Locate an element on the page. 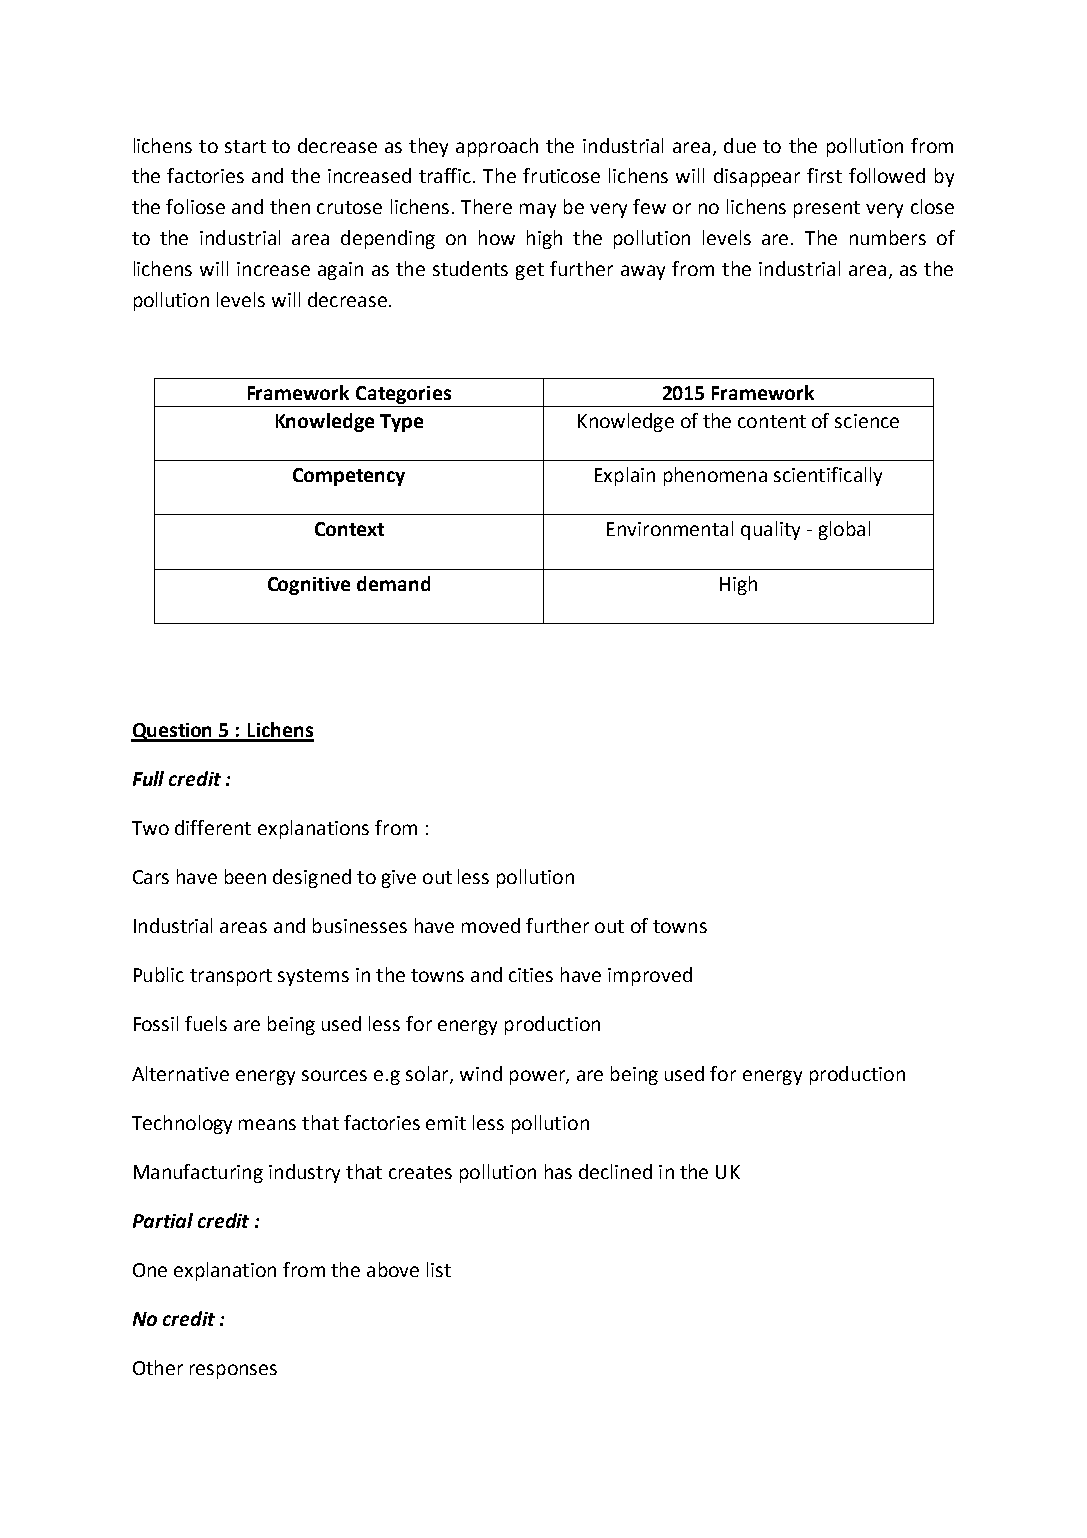  cities is located at coordinates (531, 975).
